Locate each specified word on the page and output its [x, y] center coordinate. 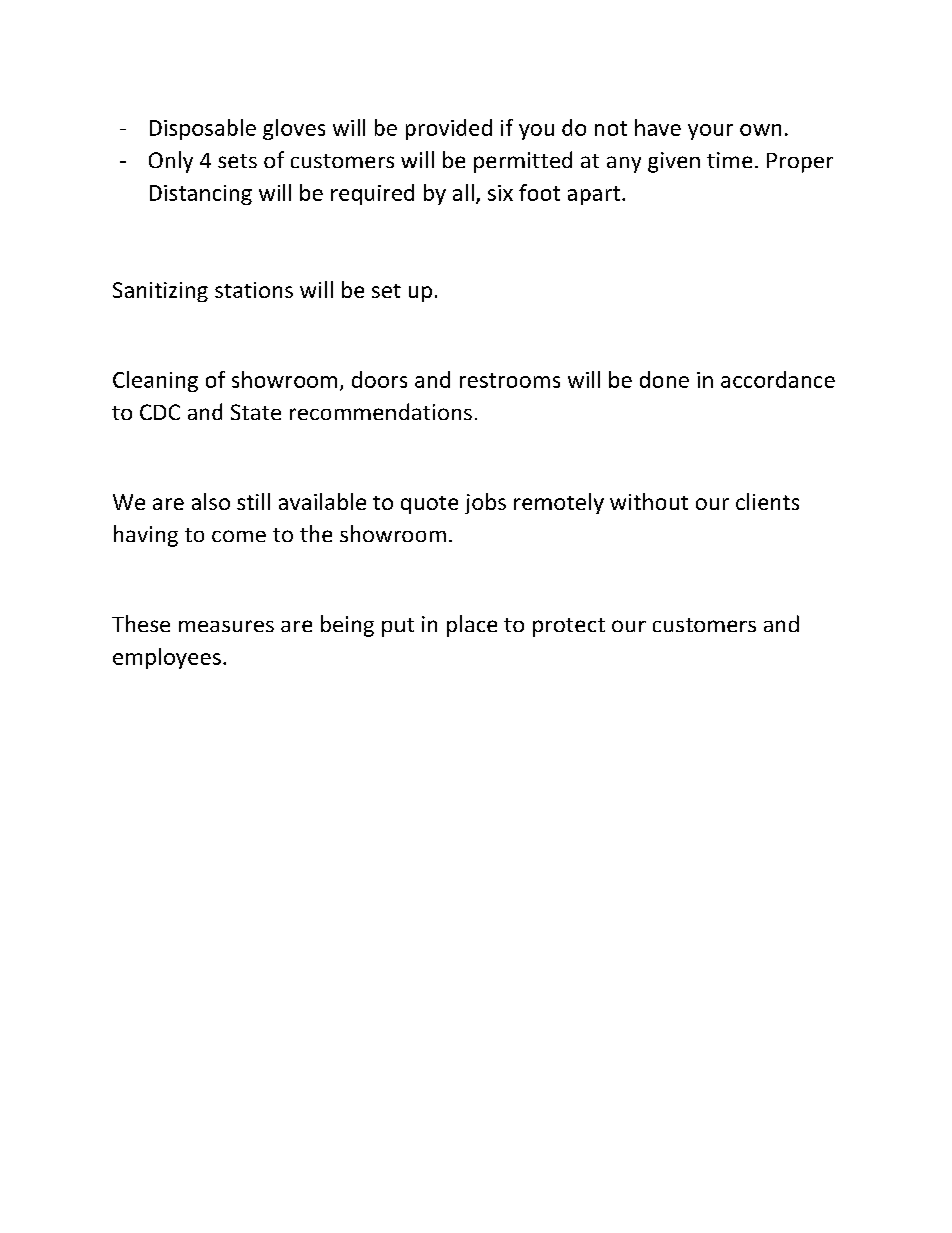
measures [226, 626]
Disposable [203, 129]
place [472, 626]
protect [569, 627]
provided [449, 129]
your [710, 132]
